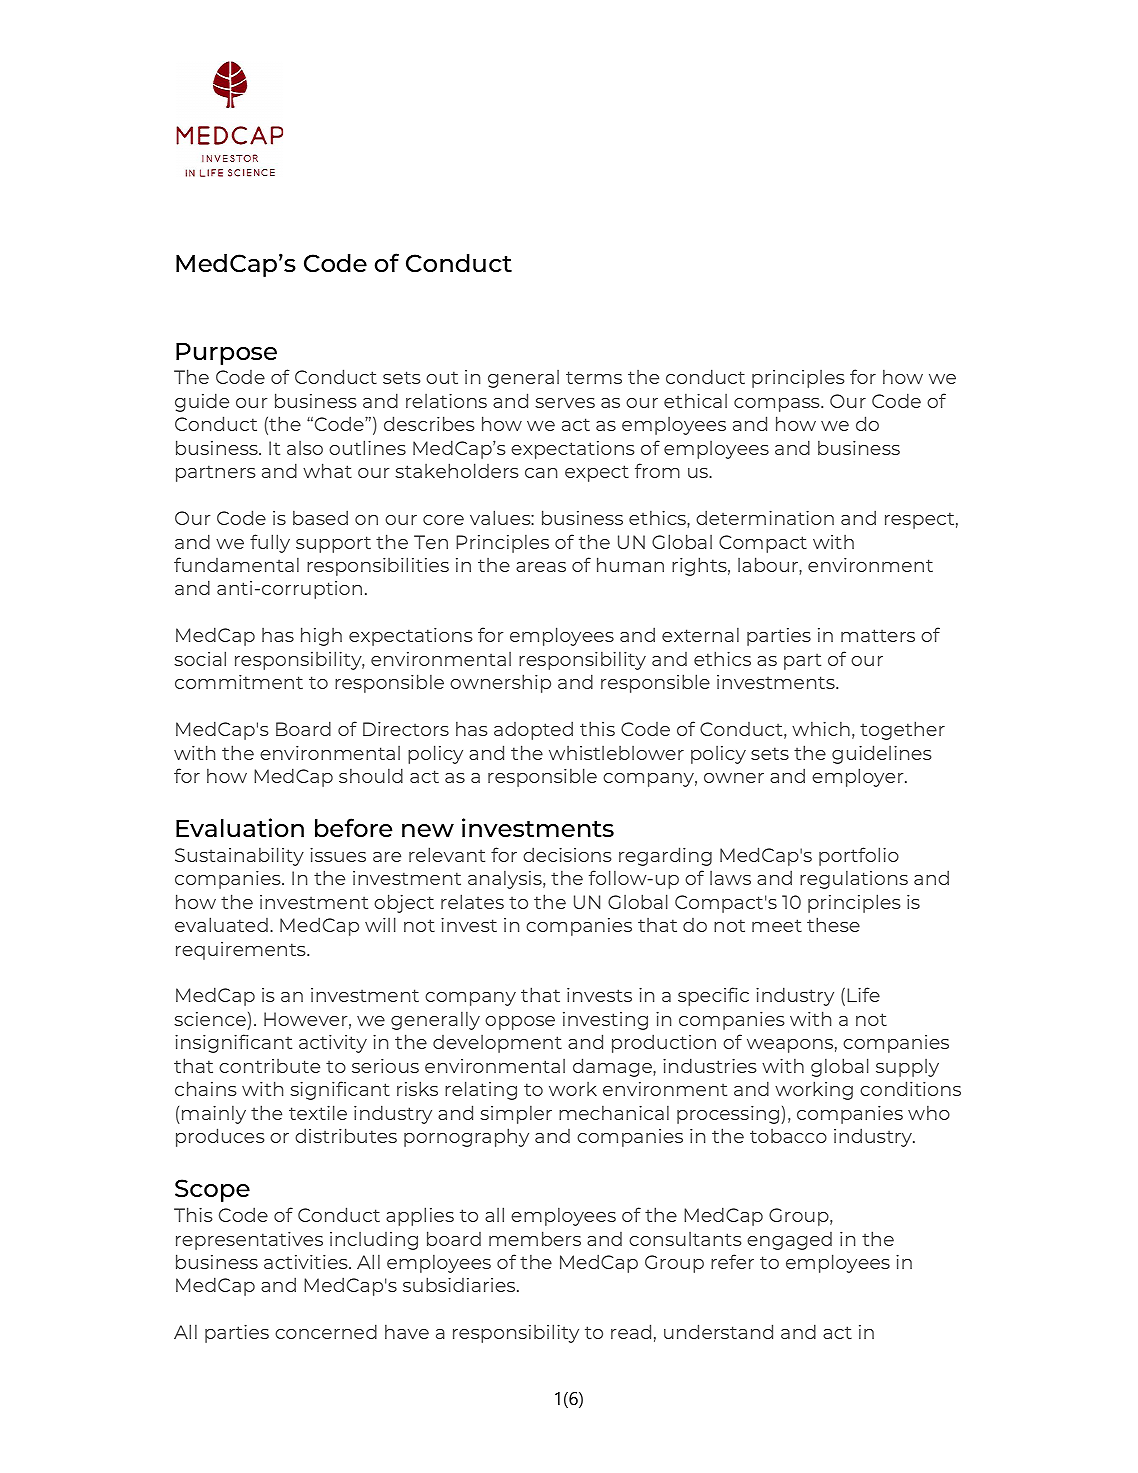  What do you see at coordinates (631, 1331) in the screenshot?
I see `read` at bounding box center [631, 1331].
